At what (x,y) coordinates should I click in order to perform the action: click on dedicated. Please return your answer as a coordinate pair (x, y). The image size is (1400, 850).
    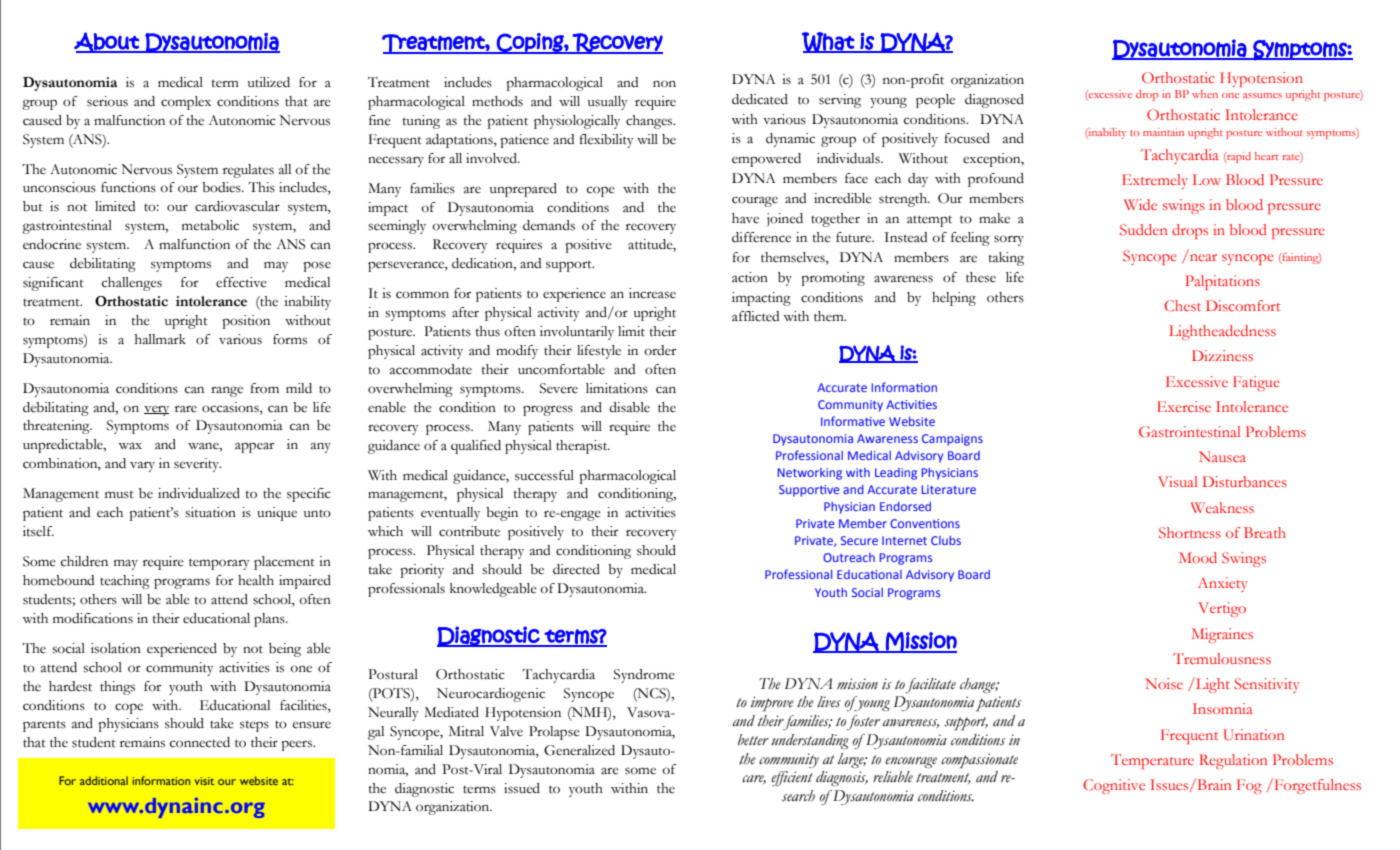
    Looking at the image, I should click on (760, 99).
